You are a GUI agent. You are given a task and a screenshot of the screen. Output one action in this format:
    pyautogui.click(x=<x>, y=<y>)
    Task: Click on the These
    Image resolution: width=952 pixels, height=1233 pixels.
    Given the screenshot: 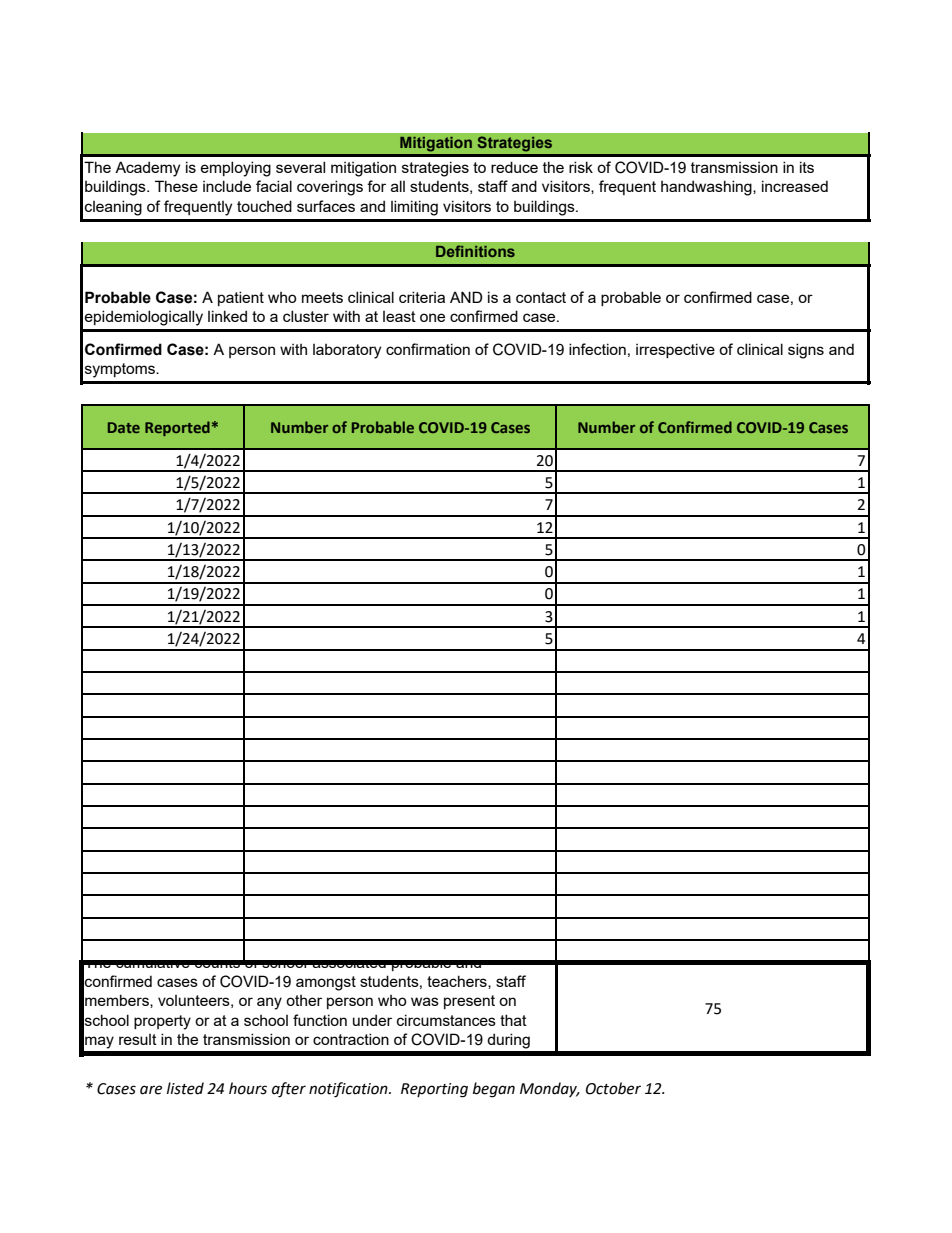 What is the action you would take?
    pyautogui.click(x=176, y=186)
